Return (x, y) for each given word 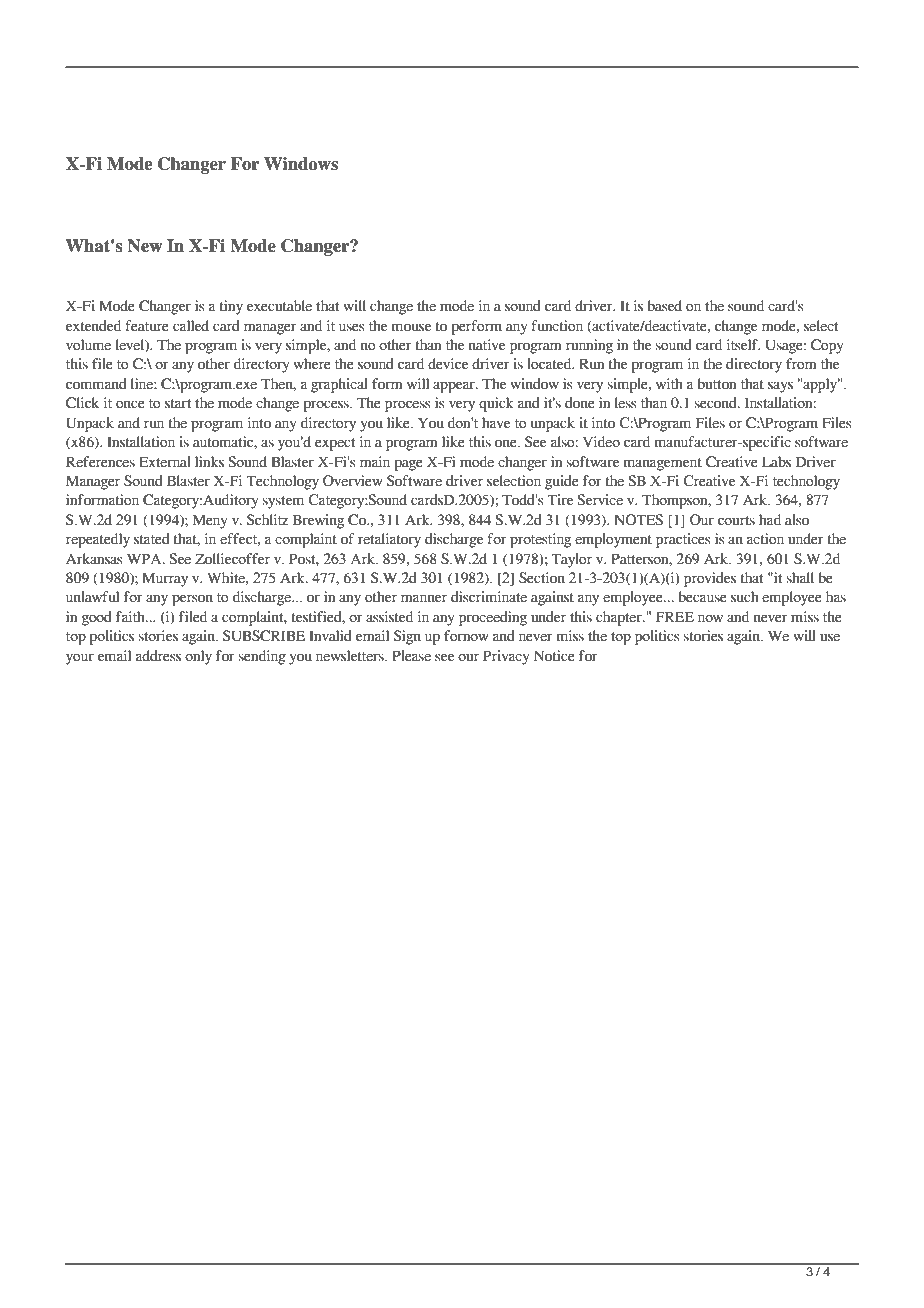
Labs (776, 462)
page (409, 465)
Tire (560, 500)
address (158, 656)
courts (736, 521)
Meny (210, 521)
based (665, 306)
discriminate (489, 597)
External (165, 462)
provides (710, 579)
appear (455, 387)
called (191, 326)
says (780, 387)
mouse (411, 327)
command (96, 384)
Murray (165, 579)
